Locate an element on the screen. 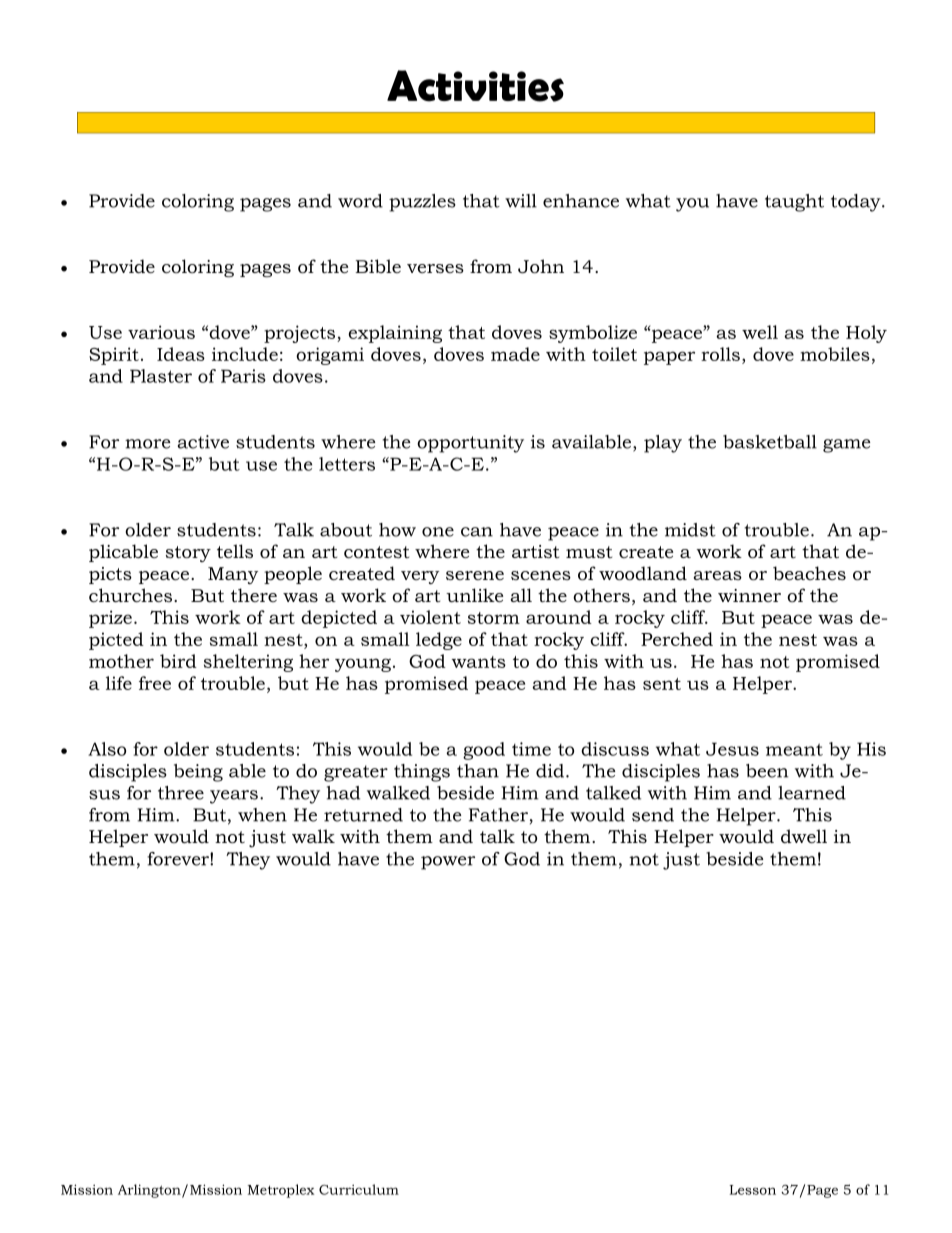  storm is located at coordinates (494, 618).
